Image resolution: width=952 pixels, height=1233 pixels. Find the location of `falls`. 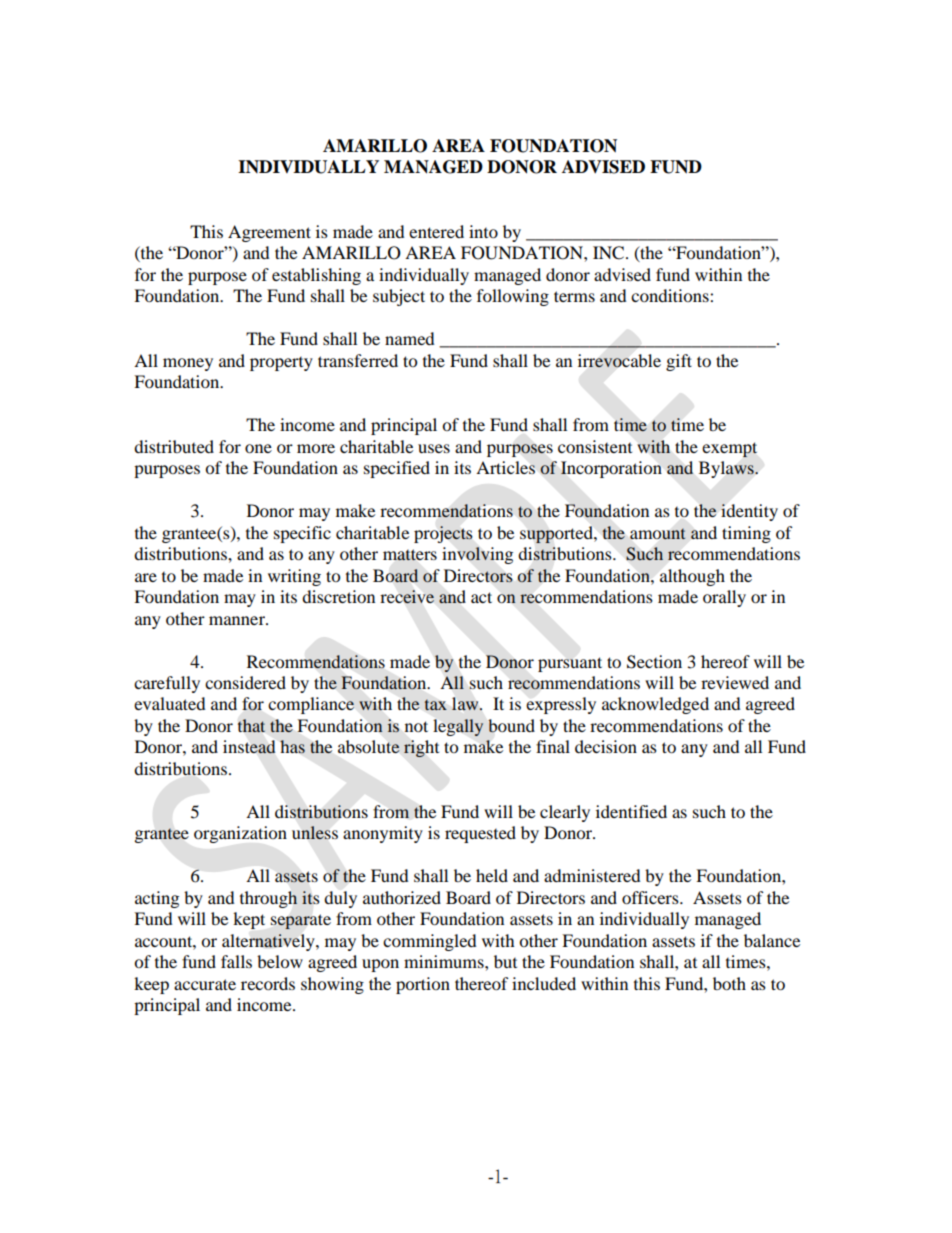

falls is located at coordinates (236, 961).
